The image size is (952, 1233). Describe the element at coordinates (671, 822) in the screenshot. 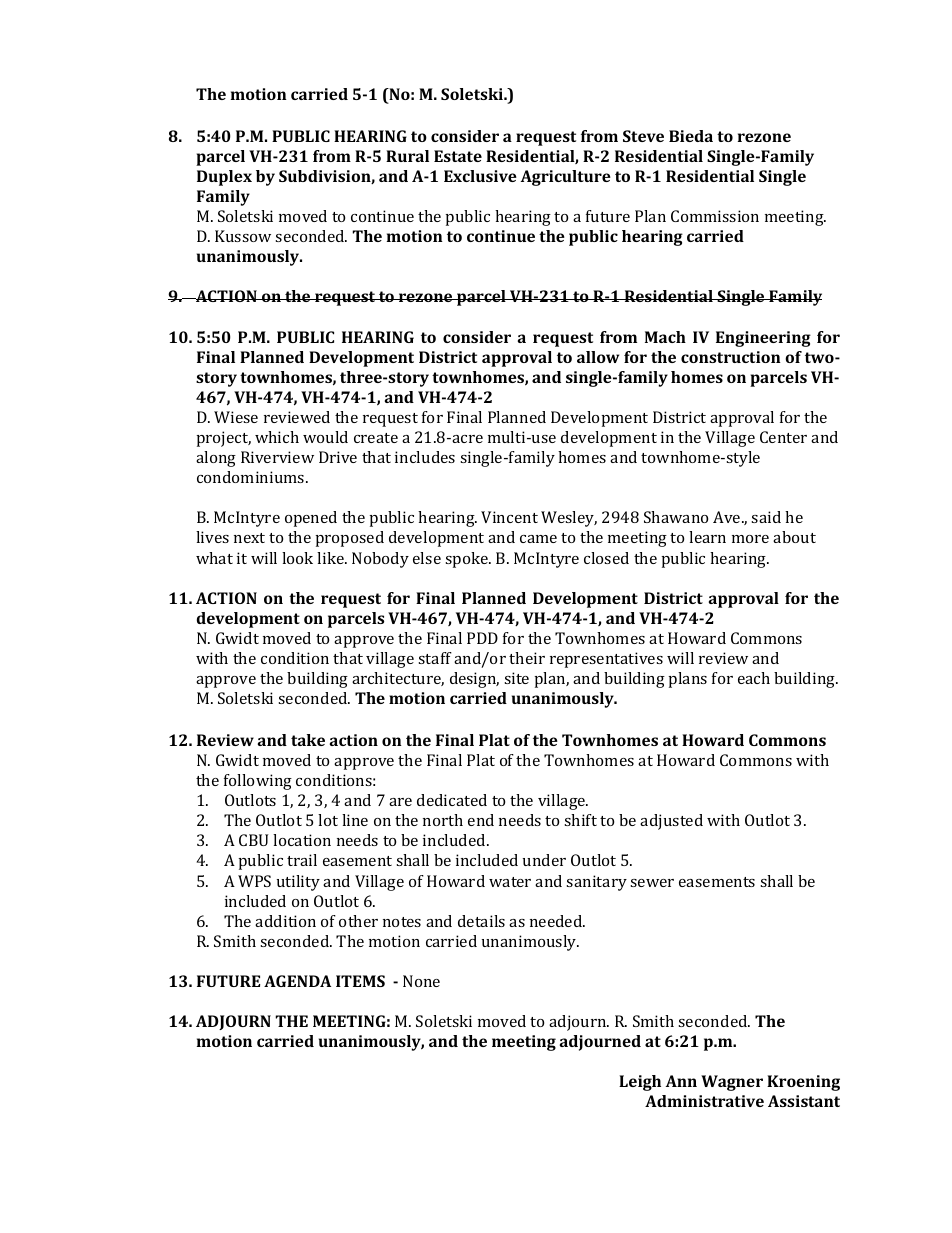

I see `adjusted` at that location.
